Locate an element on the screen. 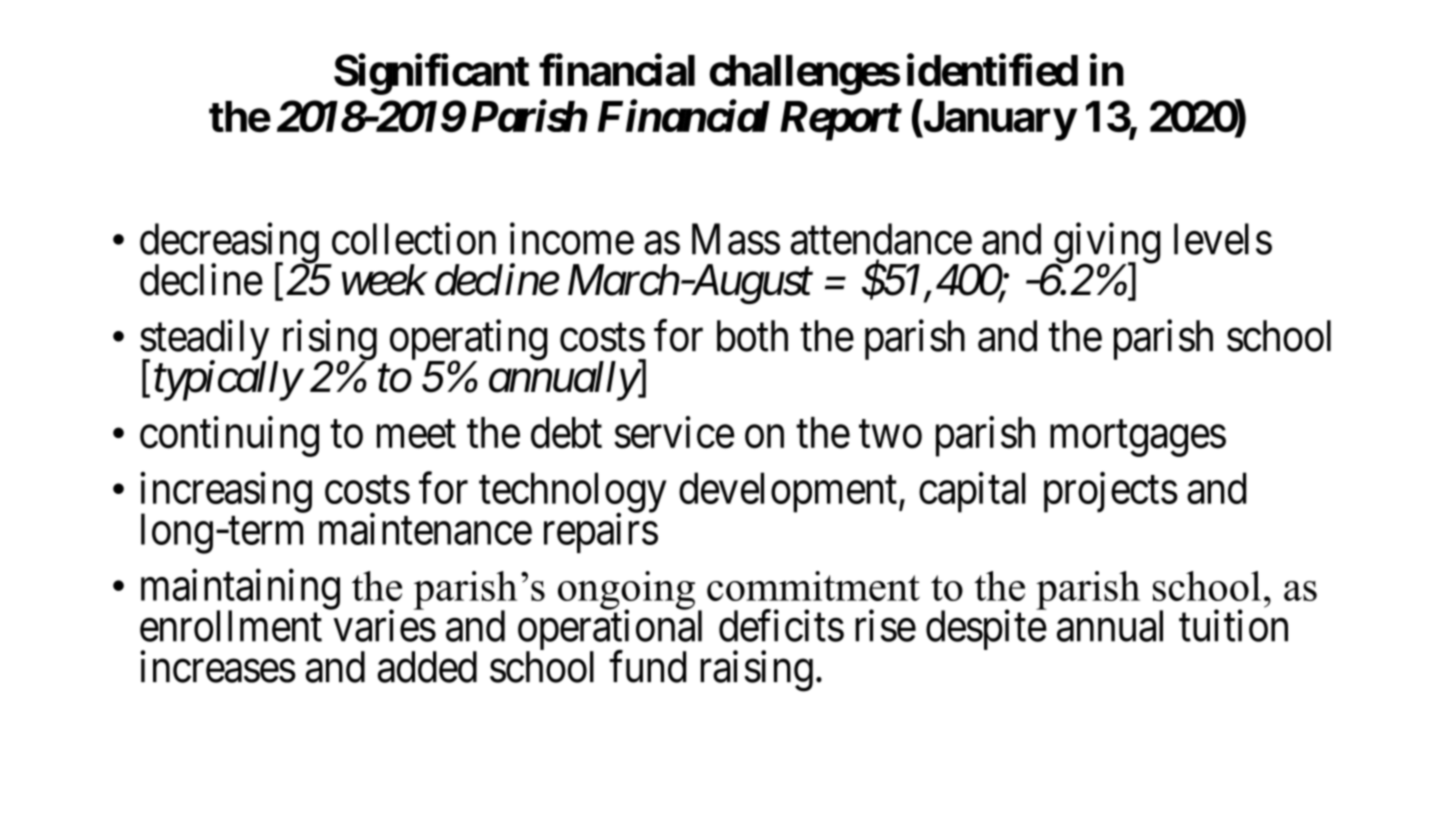 This screenshot has width=1456, height=819. identified is located at coordinates (992, 70).
